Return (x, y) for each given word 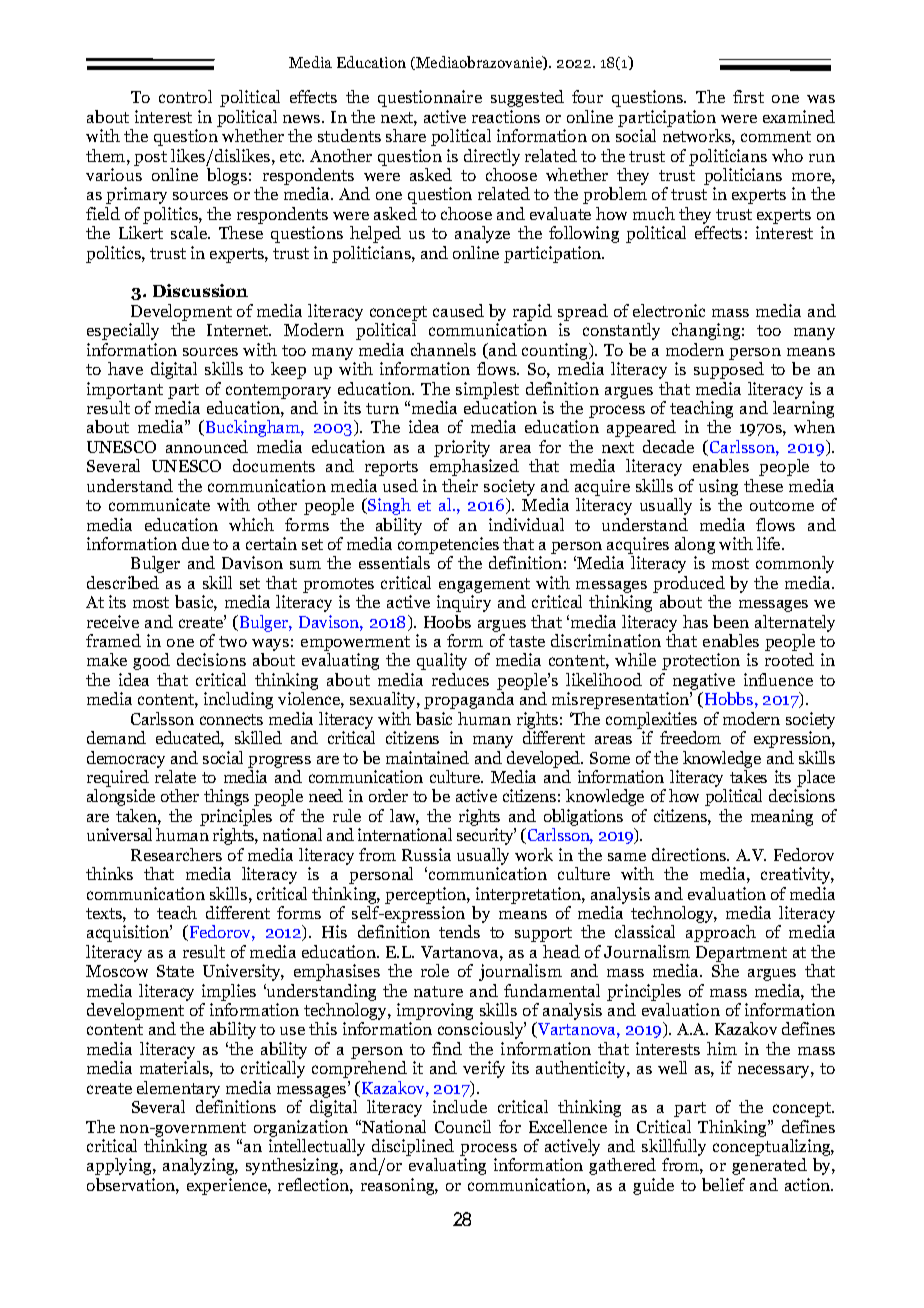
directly (492, 157)
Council (463, 1126)
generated (769, 1166)
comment (776, 136)
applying (120, 1166)
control (185, 96)
